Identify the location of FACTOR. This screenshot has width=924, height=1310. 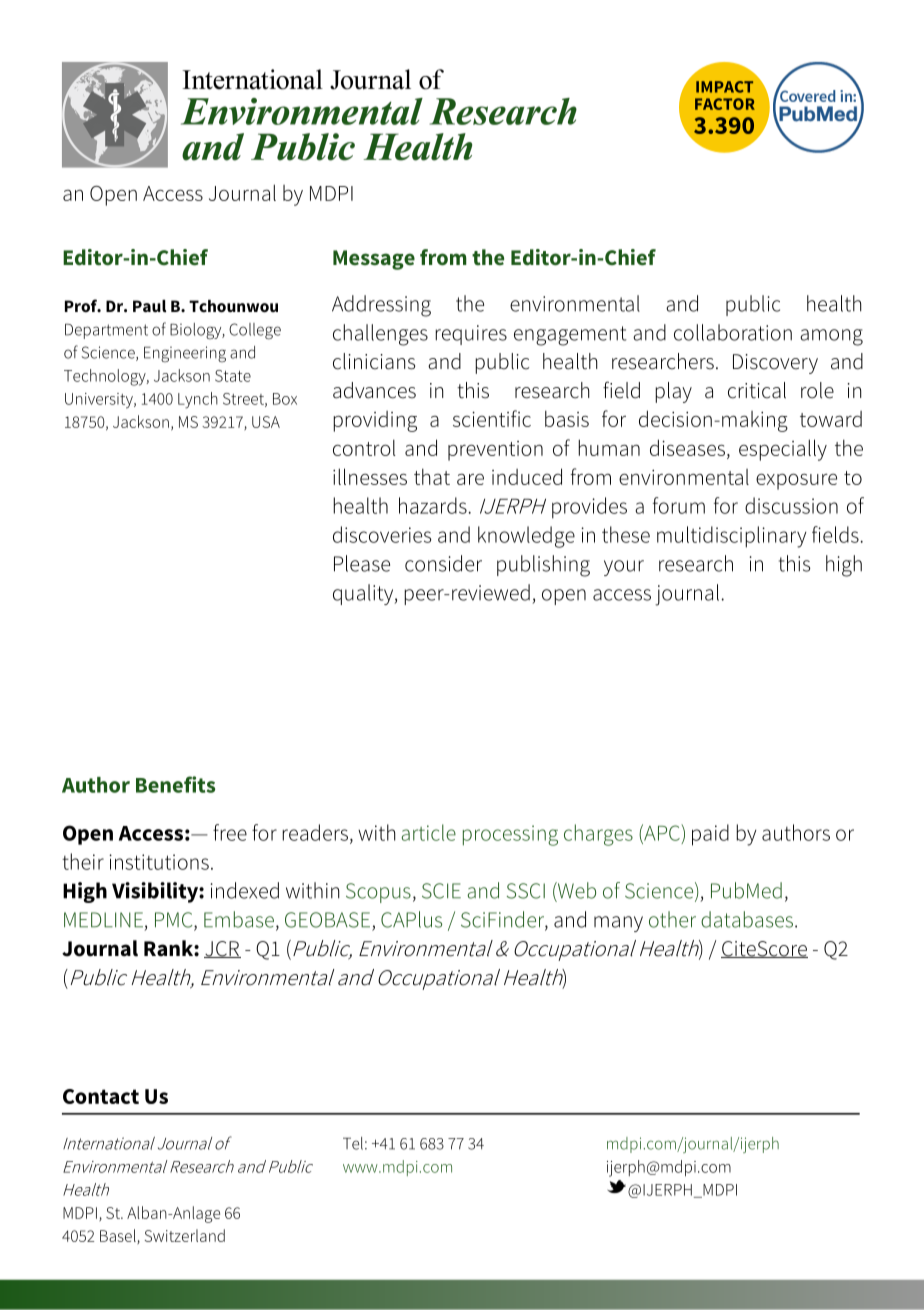
(725, 104).
